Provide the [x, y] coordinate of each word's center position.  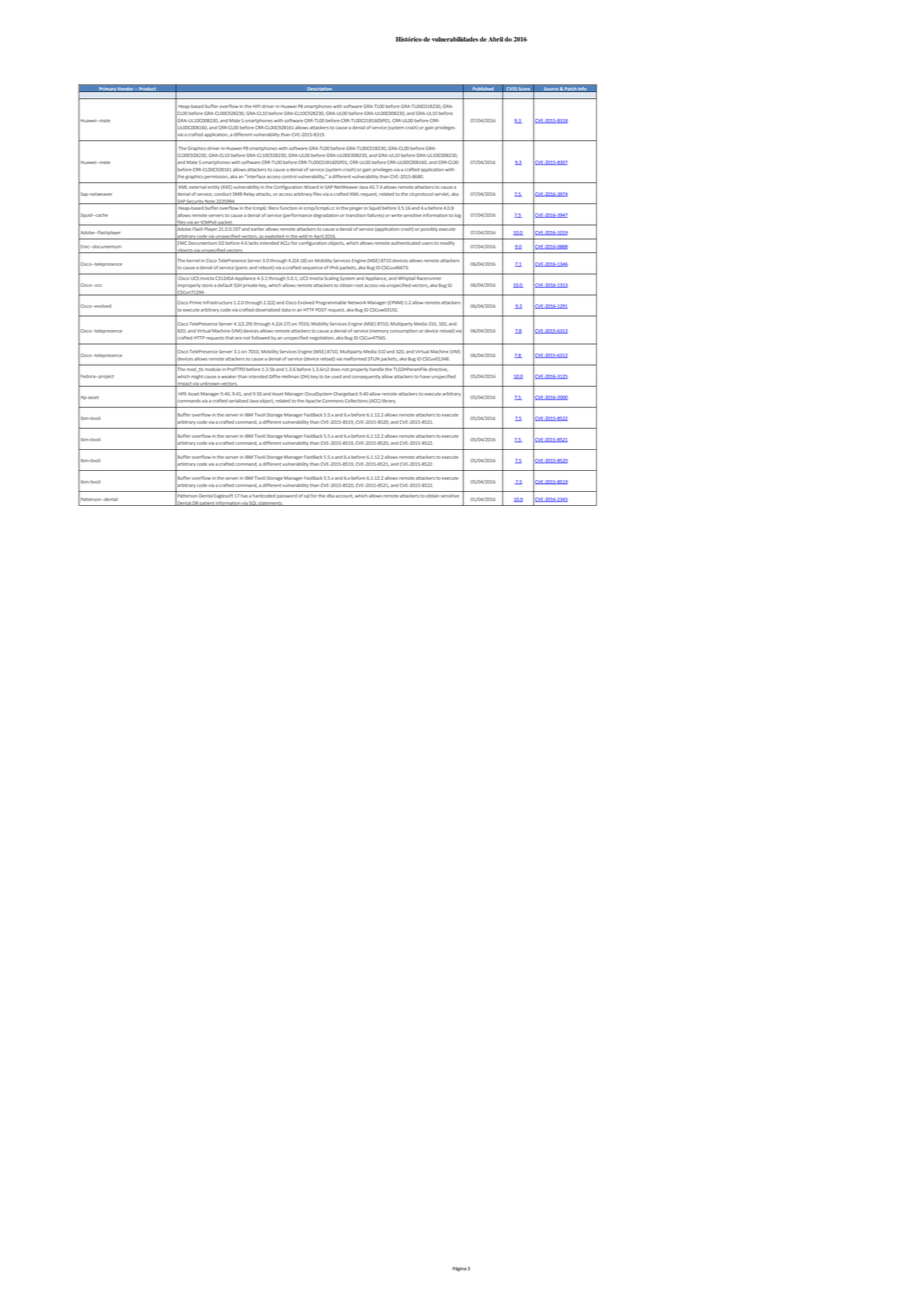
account [345, 496]
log [458, 216]
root [358, 285]
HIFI [257, 106]
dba [331, 496]
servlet [442, 194]
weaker [228, 376]
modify [448, 242]
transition [356, 215]
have [425, 376]
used [337, 377]
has [244, 496]
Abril [496, 39]
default [225, 285]
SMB [237, 194]
